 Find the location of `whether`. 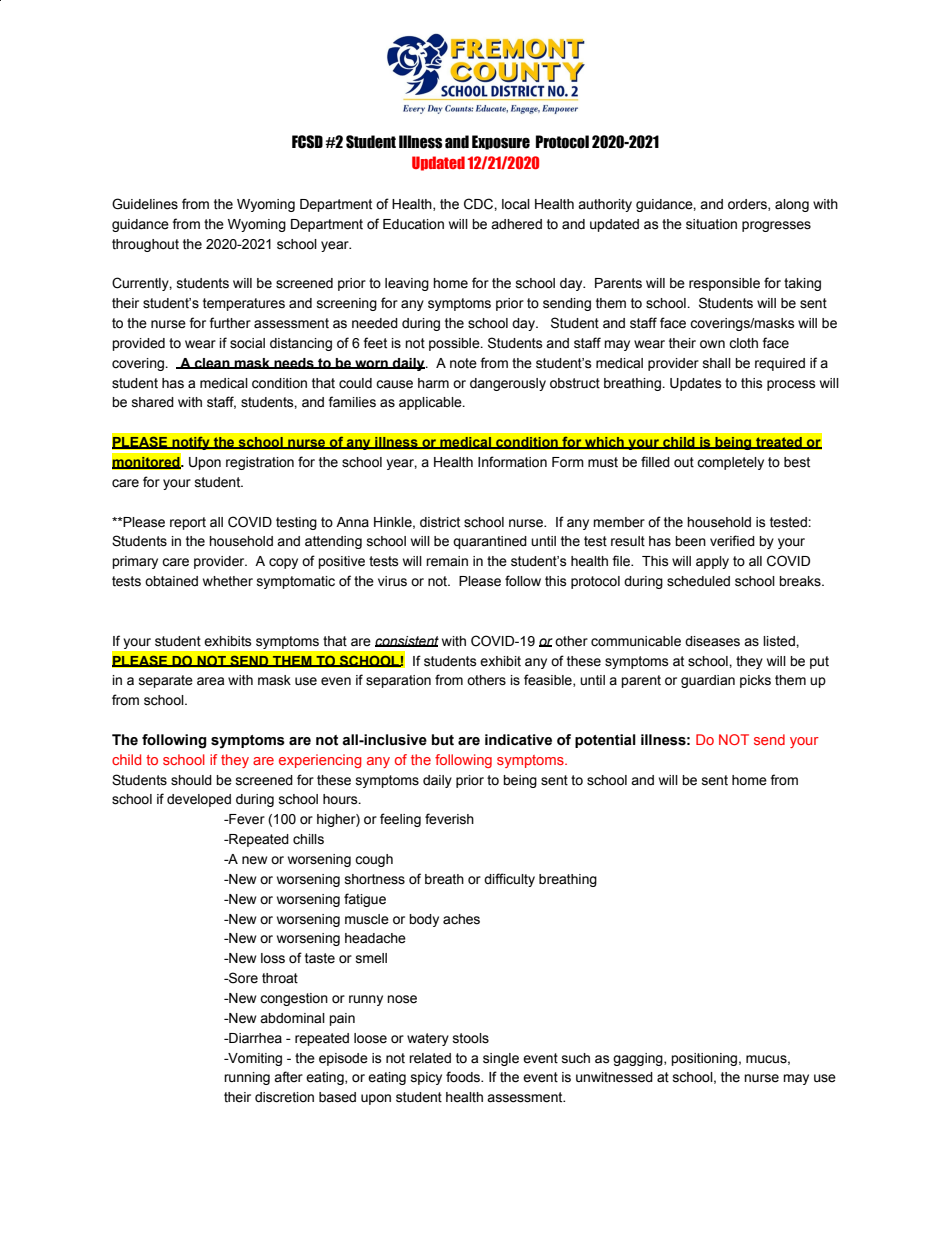

whether is located at coordinates (228, 581).
